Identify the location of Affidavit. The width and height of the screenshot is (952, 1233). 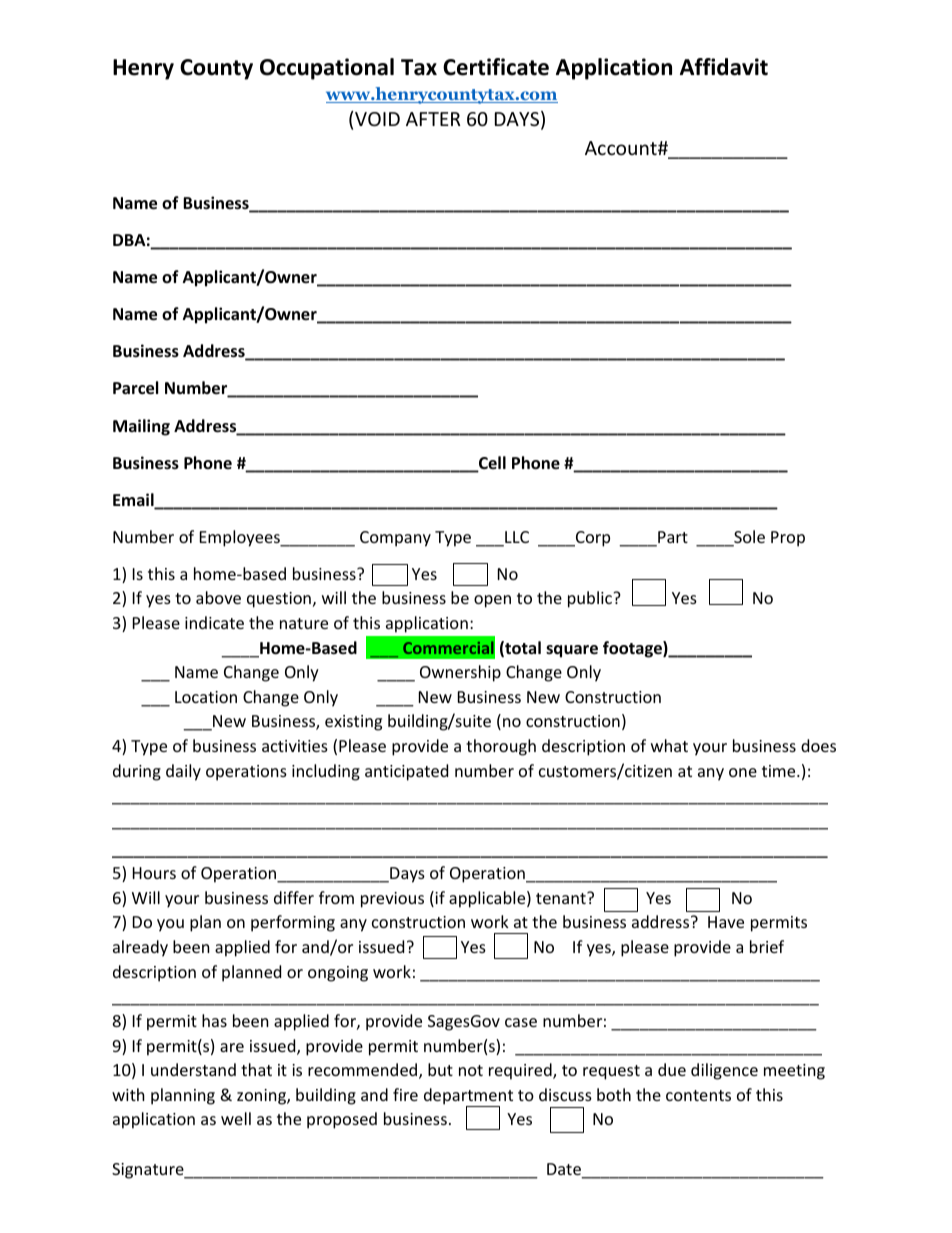
(724, 67).
